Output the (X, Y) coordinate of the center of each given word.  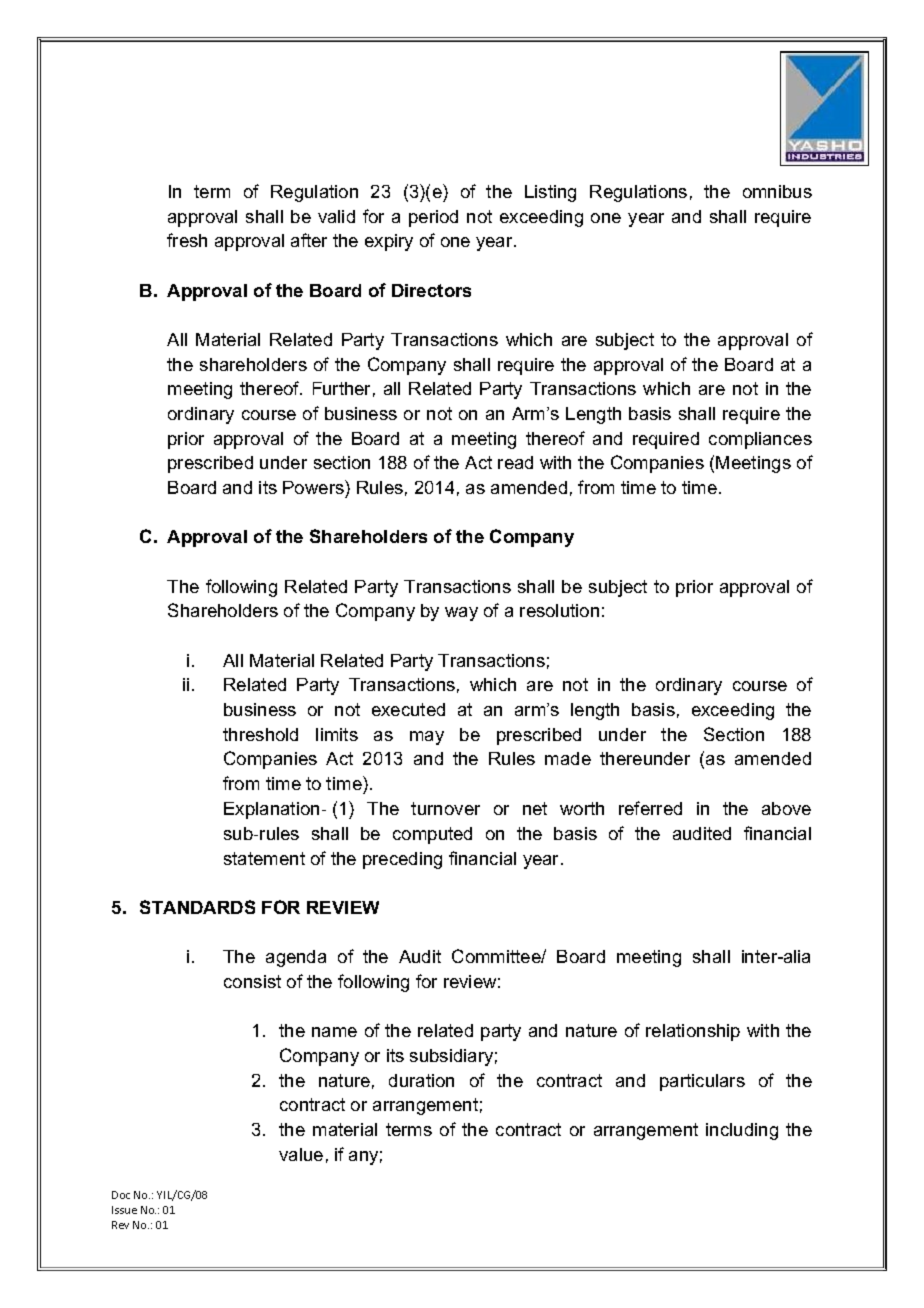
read (515, 462)
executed (408, 709)
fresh (187, 240)
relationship (693, 1032)
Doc (121, 1195)
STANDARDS (197, 907)
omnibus (777, 191)
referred (650, 808)
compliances (760, 440)
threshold (260, 734)
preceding (402, 860)
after (309, 240)
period (433, 218)
